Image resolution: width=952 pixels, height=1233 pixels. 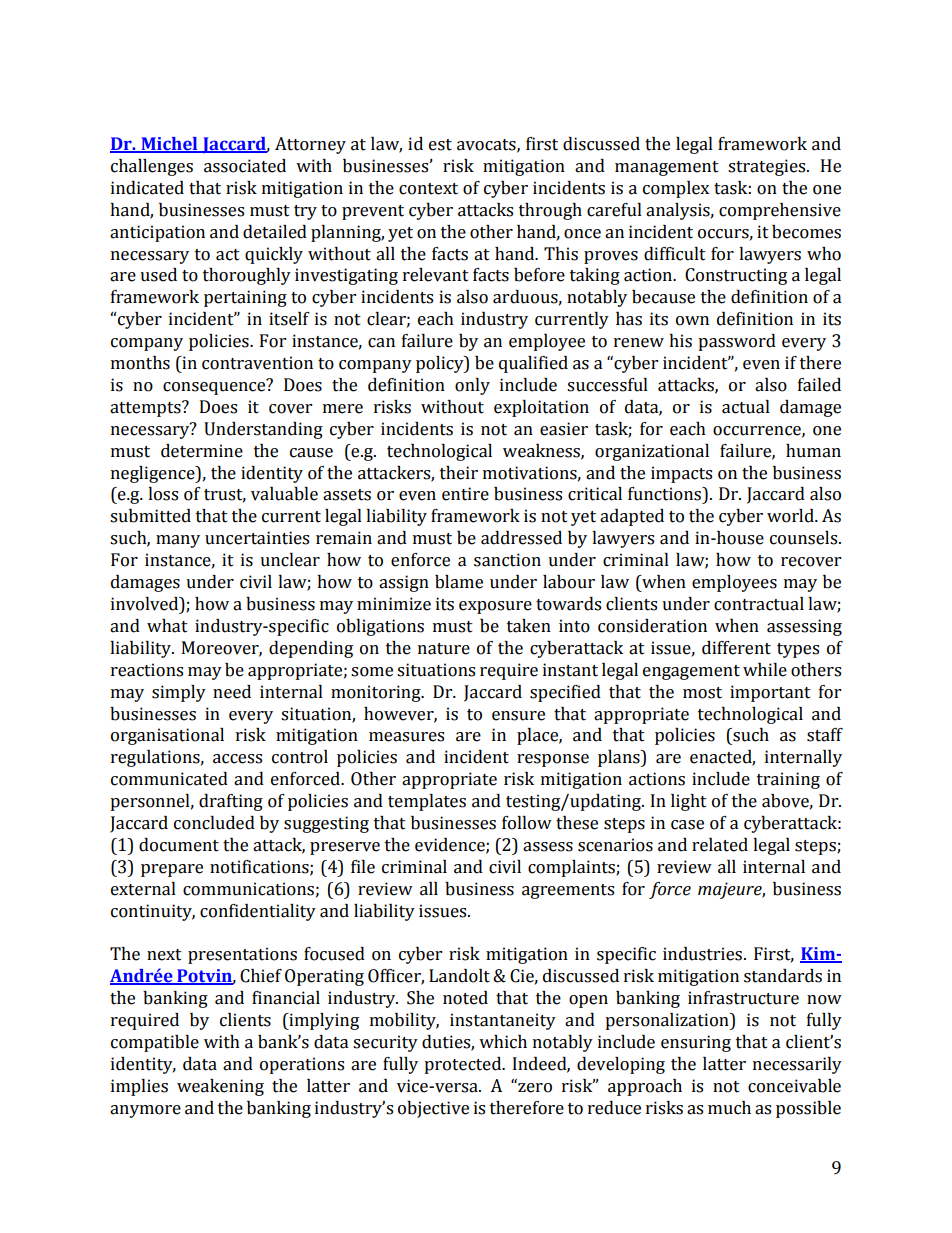 What do you see at coordinates (736, 648) in the screenshot?
I see `different` at bounding box center [736, 648].
